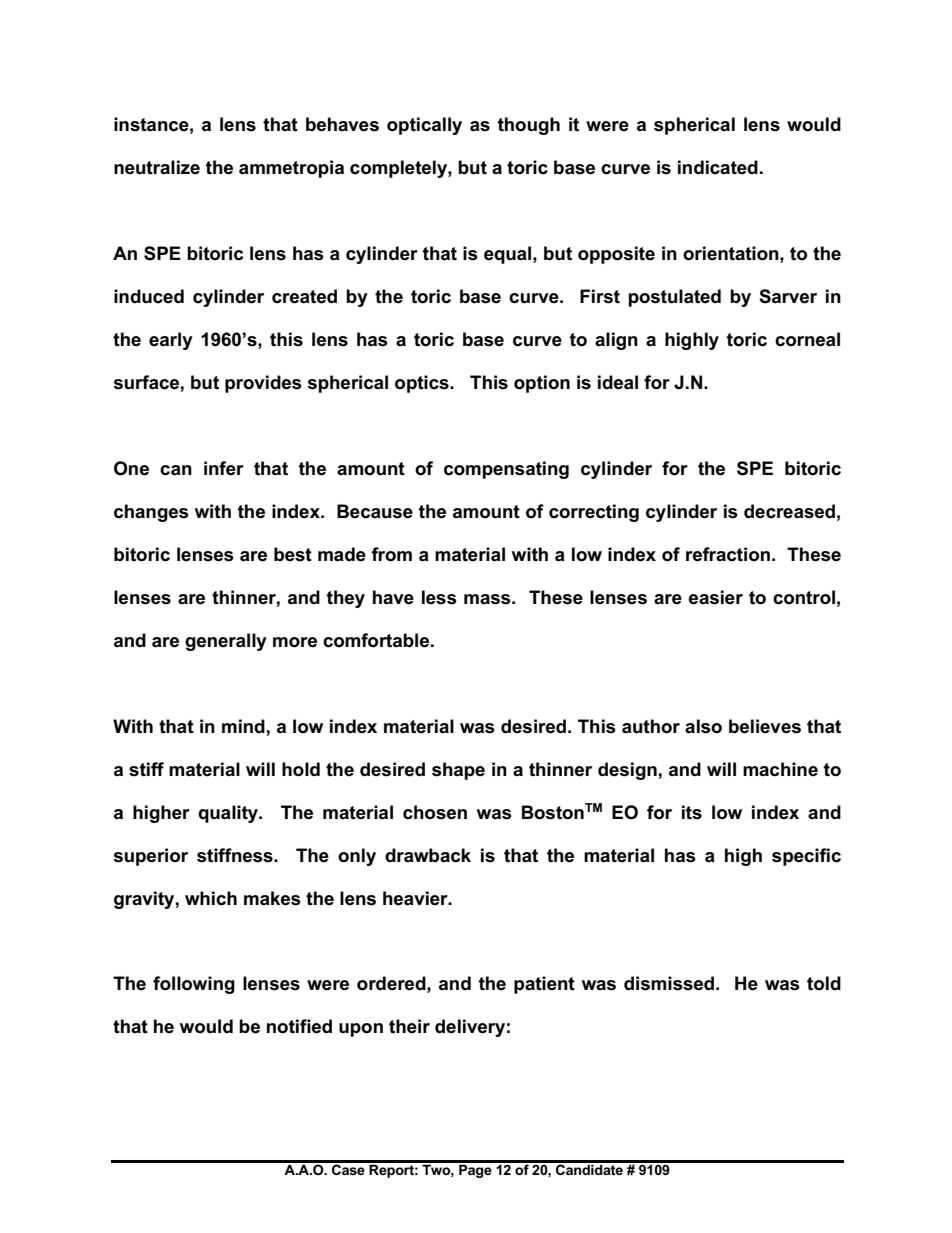 The height and width of the document is (1233, 952). Describe the element at coordinates (529, 126) in the document. I see `though` at that location.
